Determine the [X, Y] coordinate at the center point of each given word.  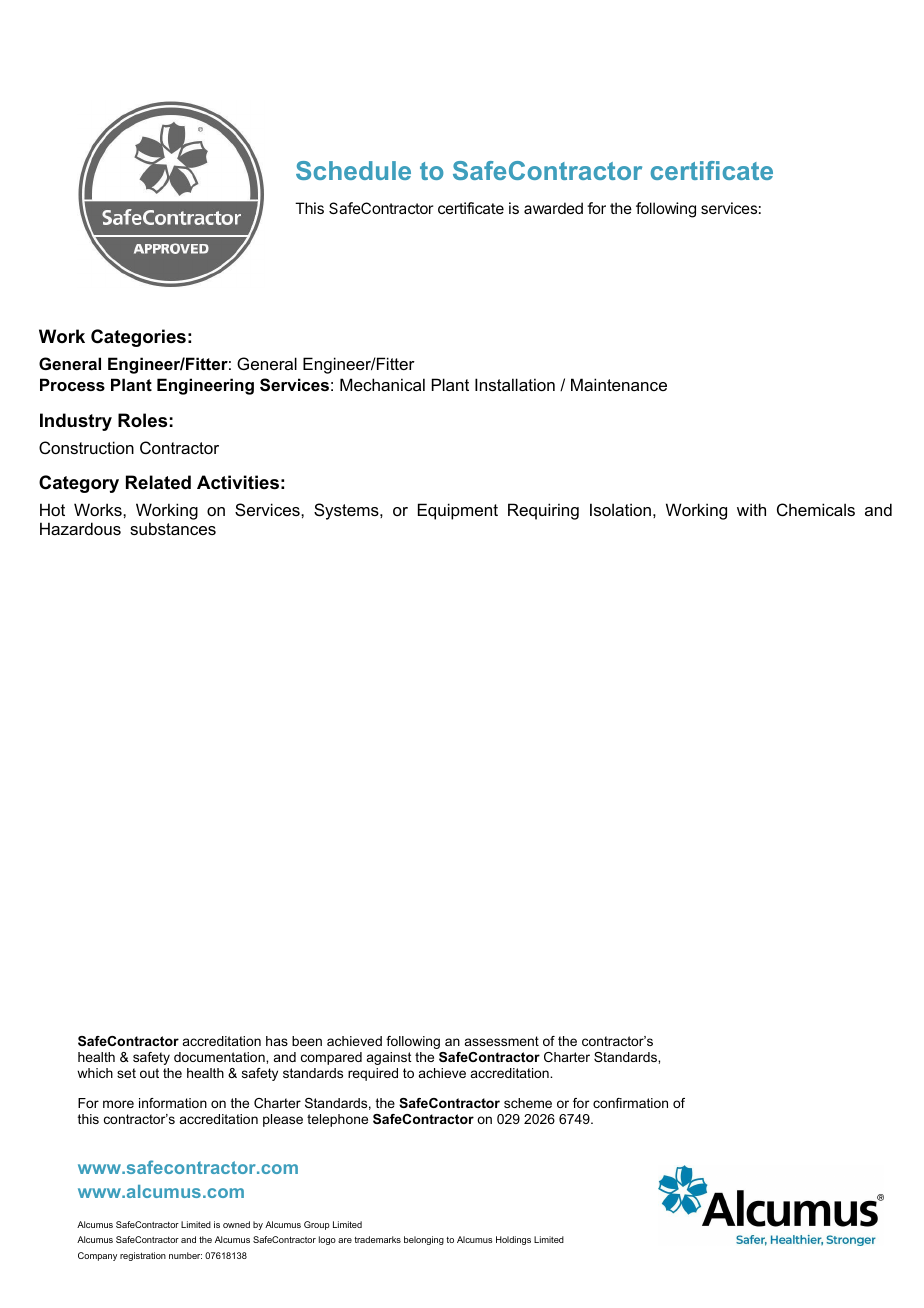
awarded [553, 208]
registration [143, 1256]
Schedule [353, 170]
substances [173, 528]
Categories [138, 338]
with [751, 509]
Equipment [458, 511]
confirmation [630, 1103]
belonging [424, 1240]
